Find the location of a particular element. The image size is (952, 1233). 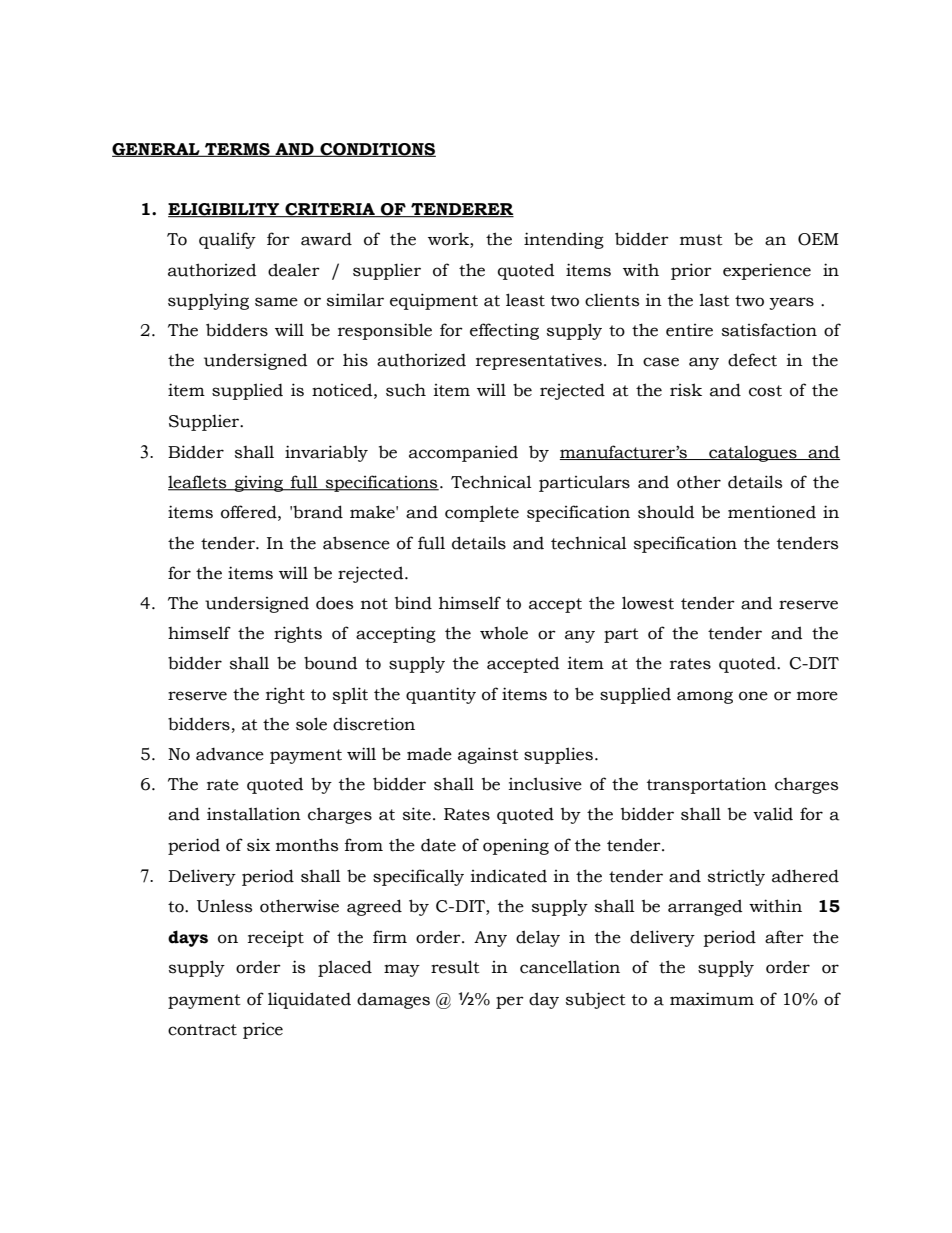

lowest is located at coordinates (648, 603).
